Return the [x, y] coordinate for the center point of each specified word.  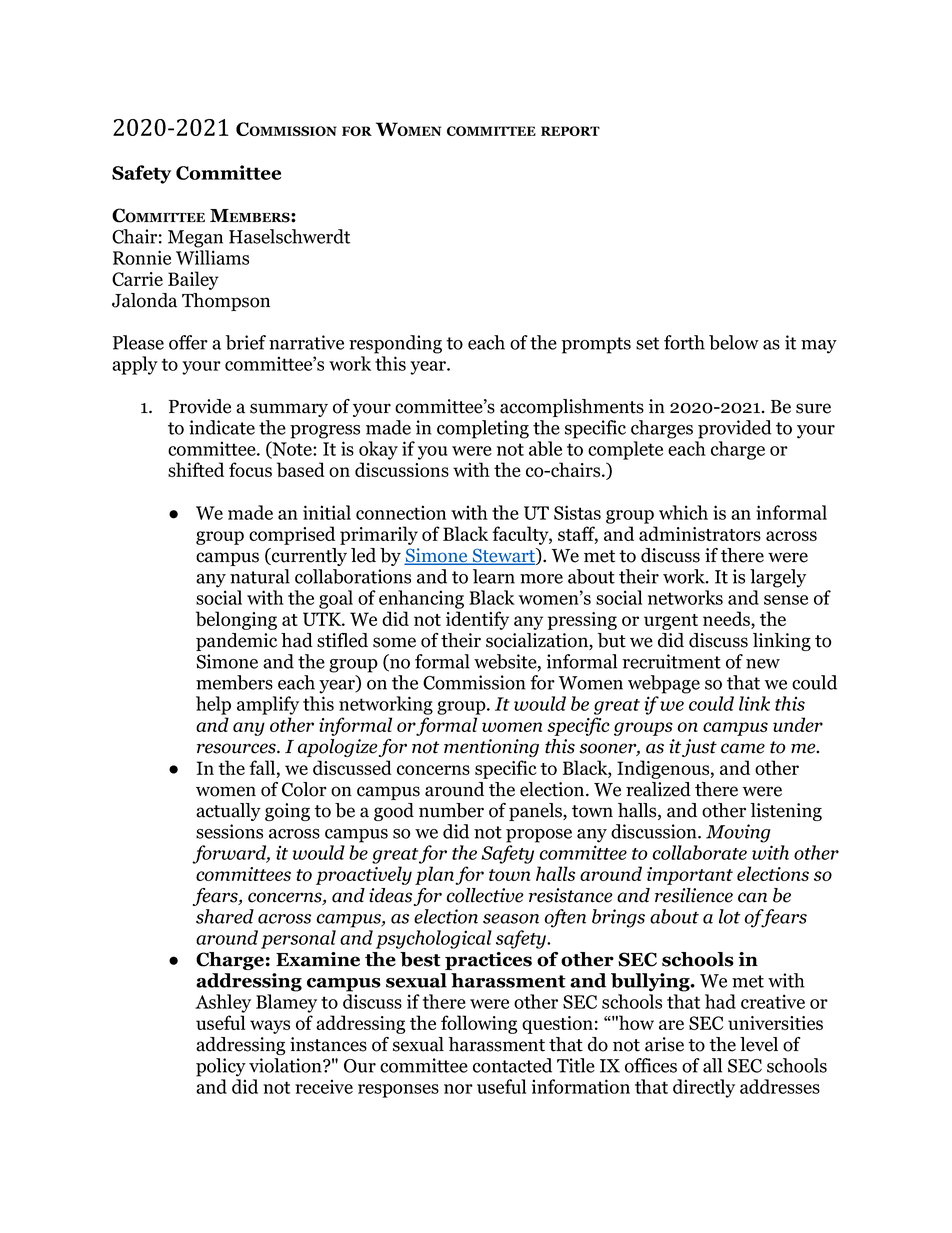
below [734, 342]
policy [221, 1067]
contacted [512, 1065]
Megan [195, 239]
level [759, 1044]
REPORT [570, 131]
